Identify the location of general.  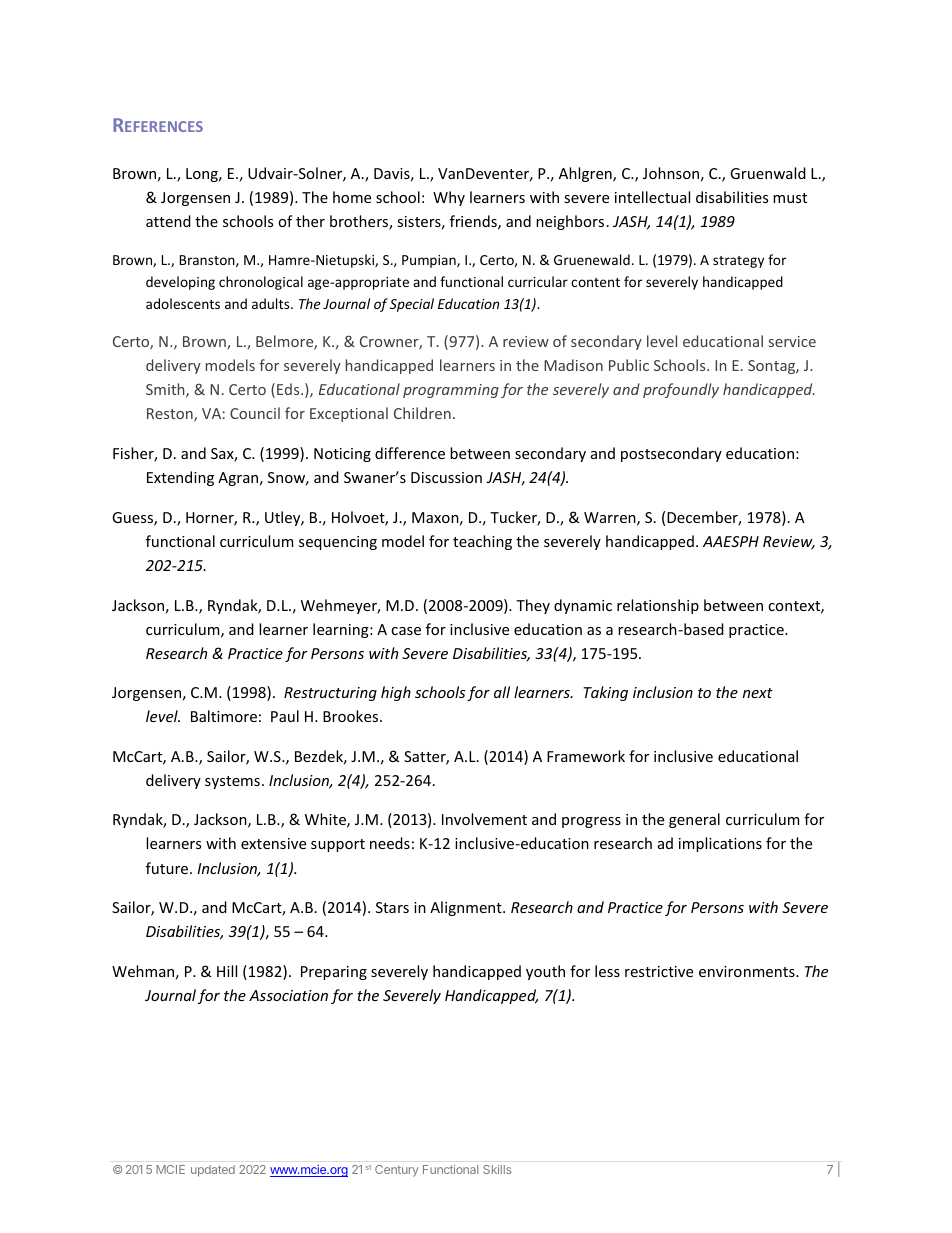
(694, 820).
